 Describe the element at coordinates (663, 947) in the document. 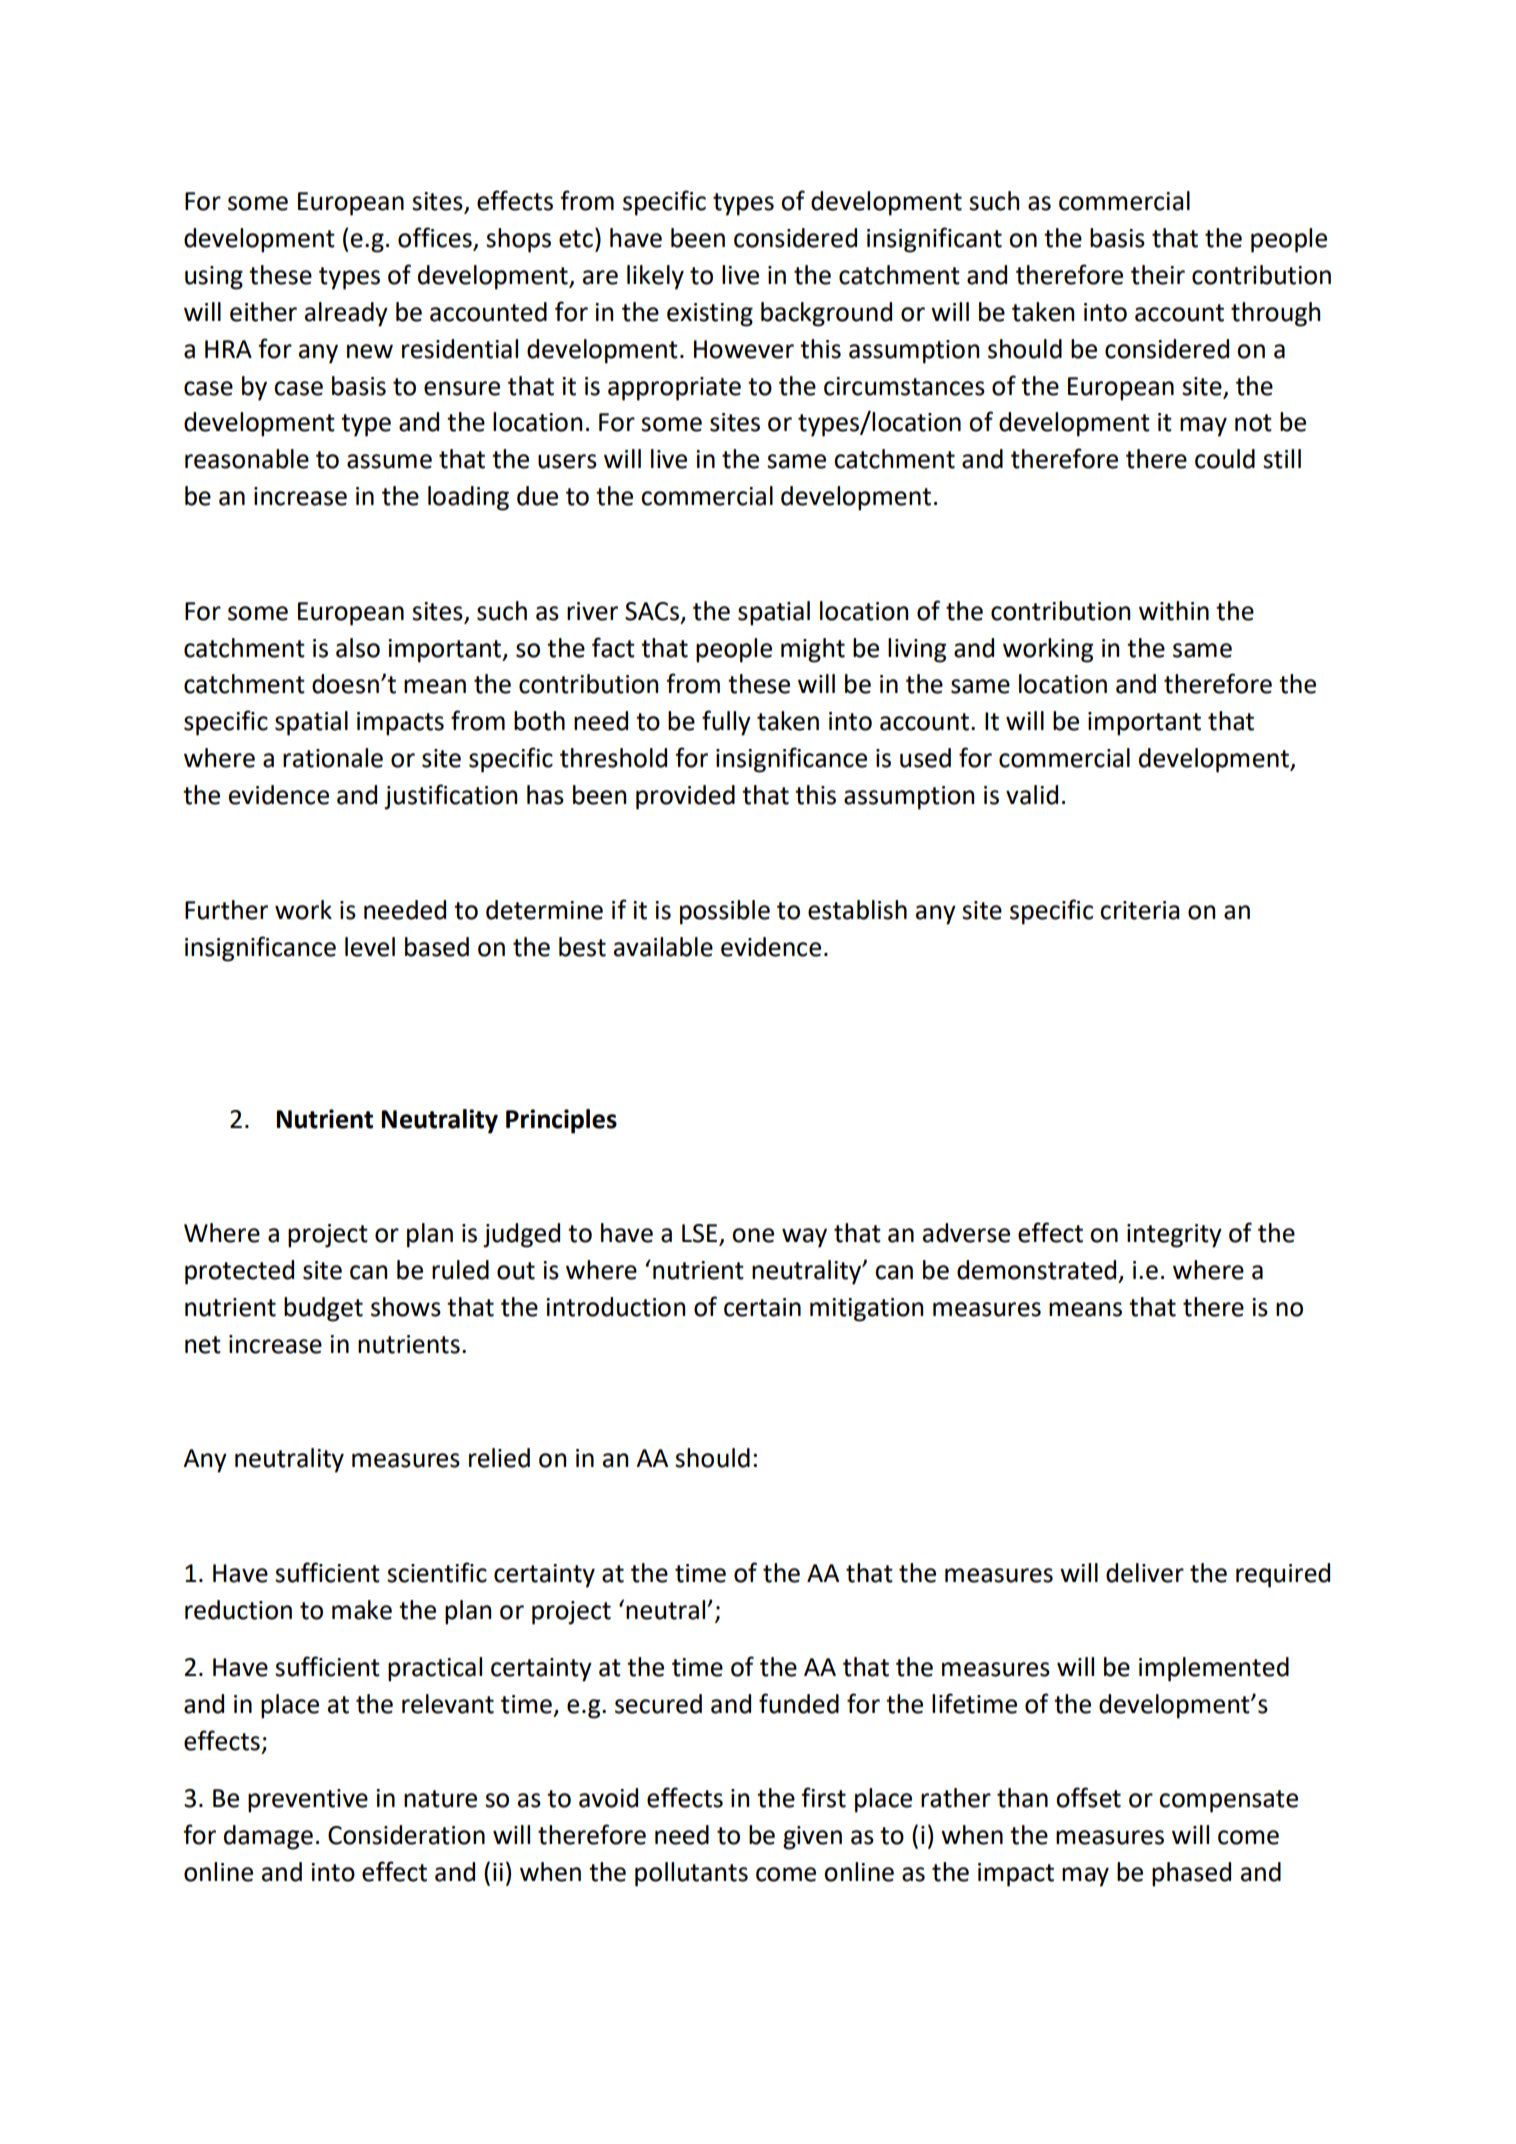

I see `available` at that location.
